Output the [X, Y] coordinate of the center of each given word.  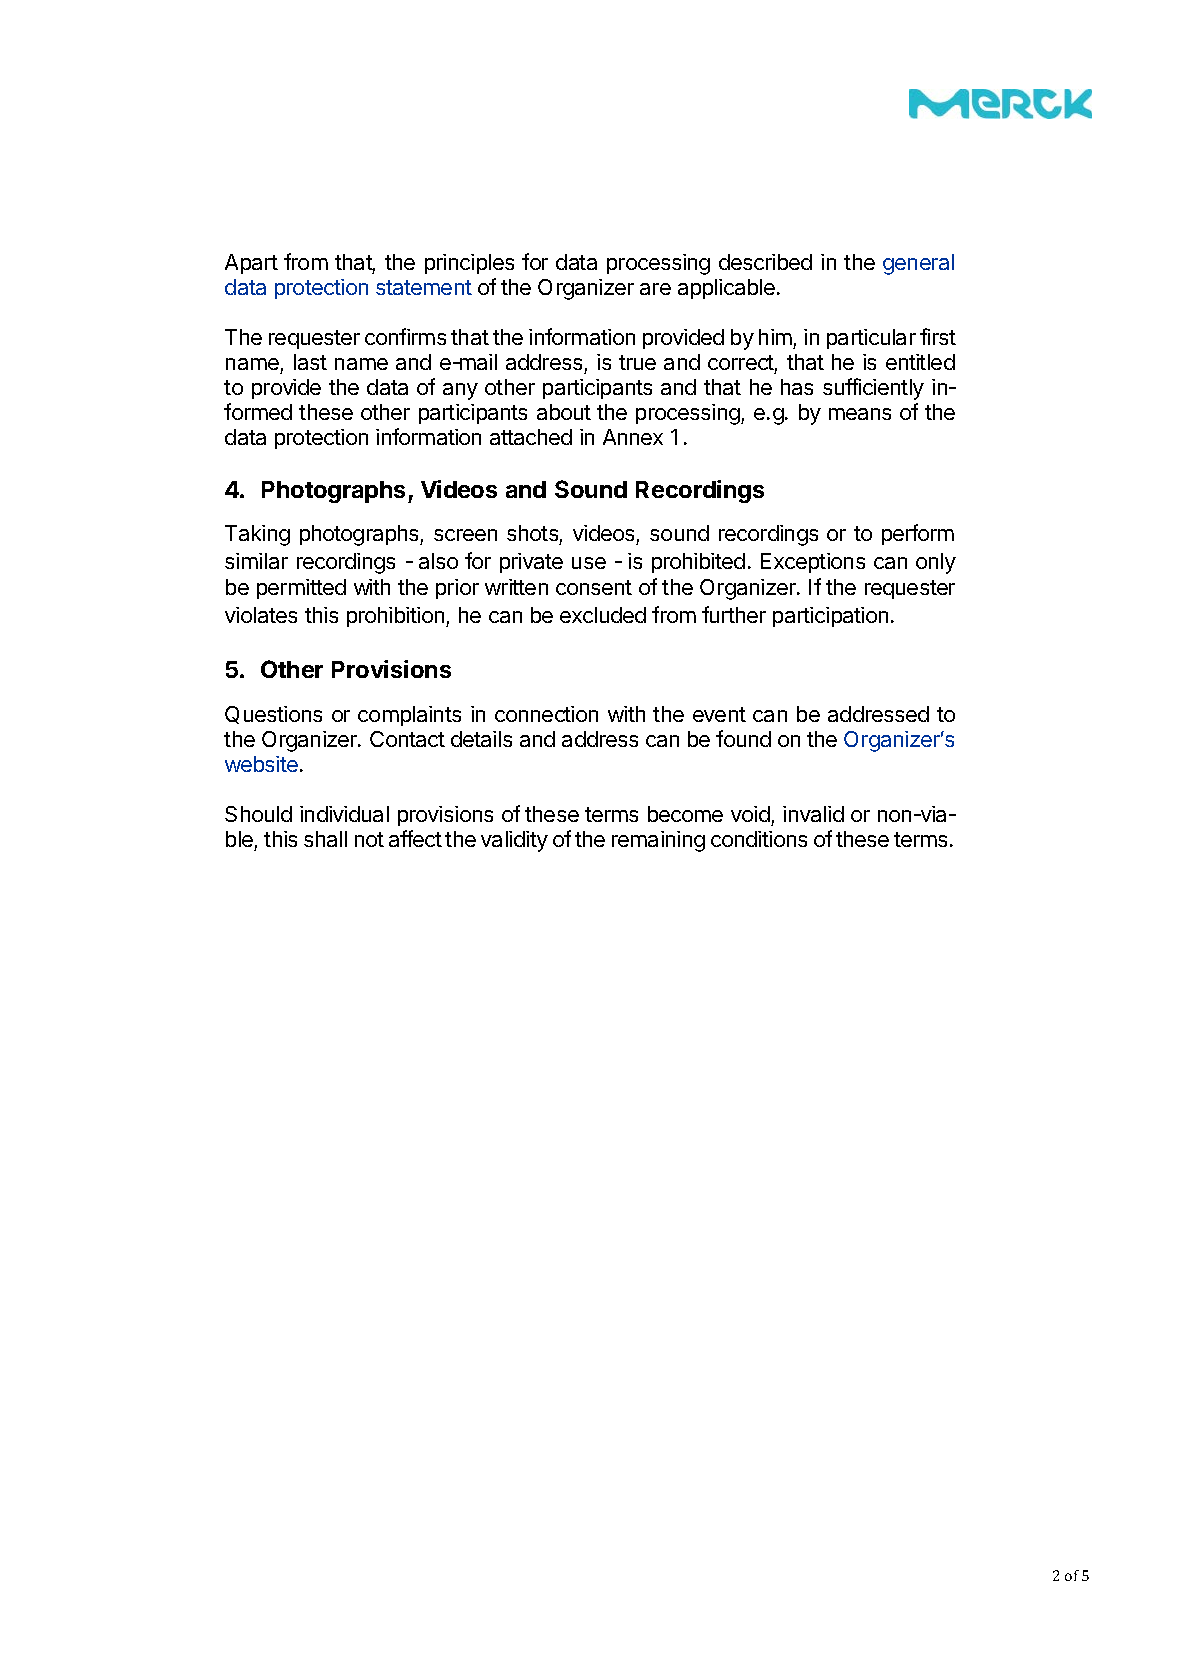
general [918, 264]
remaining [658, 841]
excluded [603, 615]
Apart [251, 264]
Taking [257, 535]
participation [830, 617]
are [655, 289]
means [860, 414]
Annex [633, 437]
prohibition [397, 617]
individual [344, 814]
